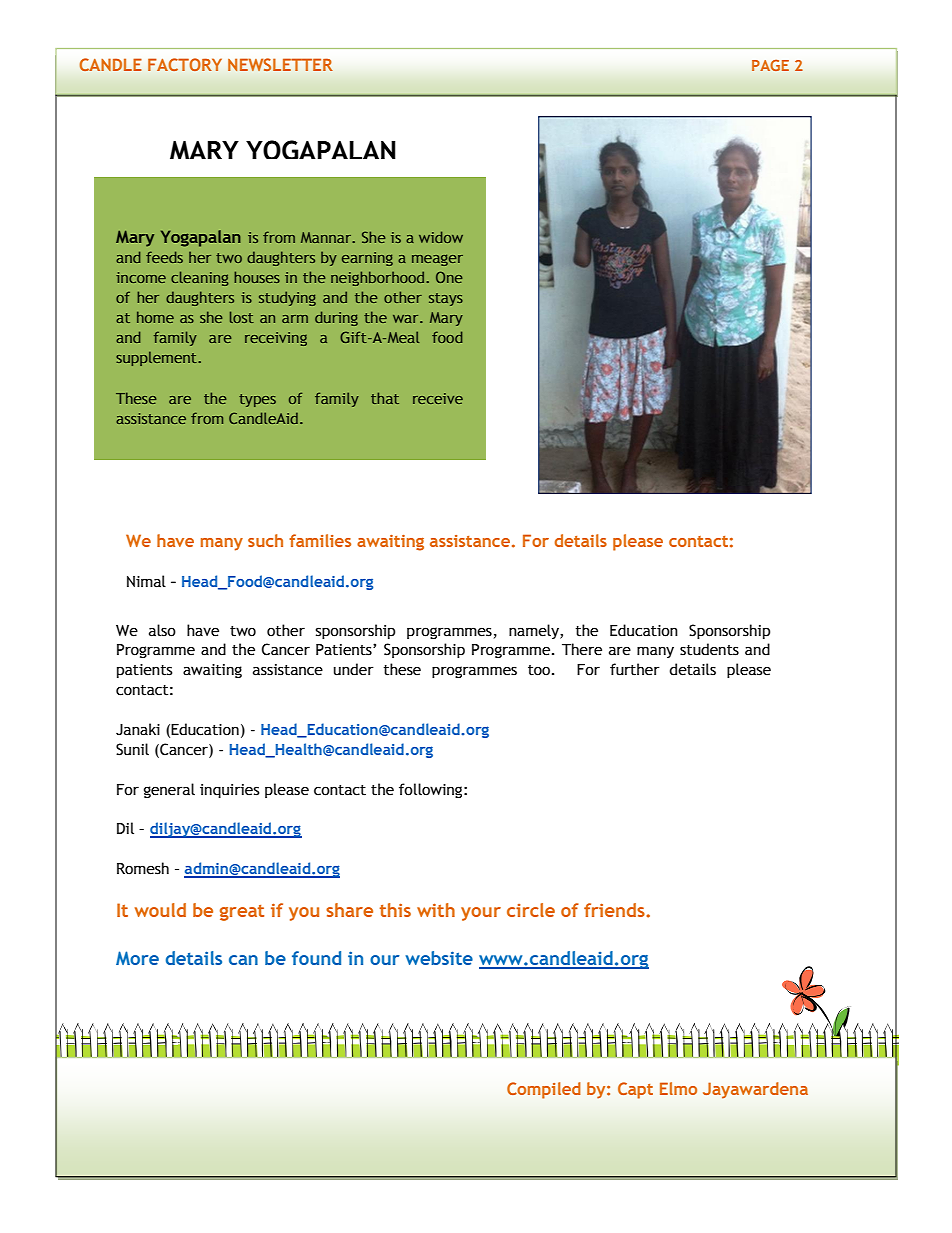 Image resolution: width=952 pixels, height=1233 pixels. I want to click on One, so click(449, 277).
